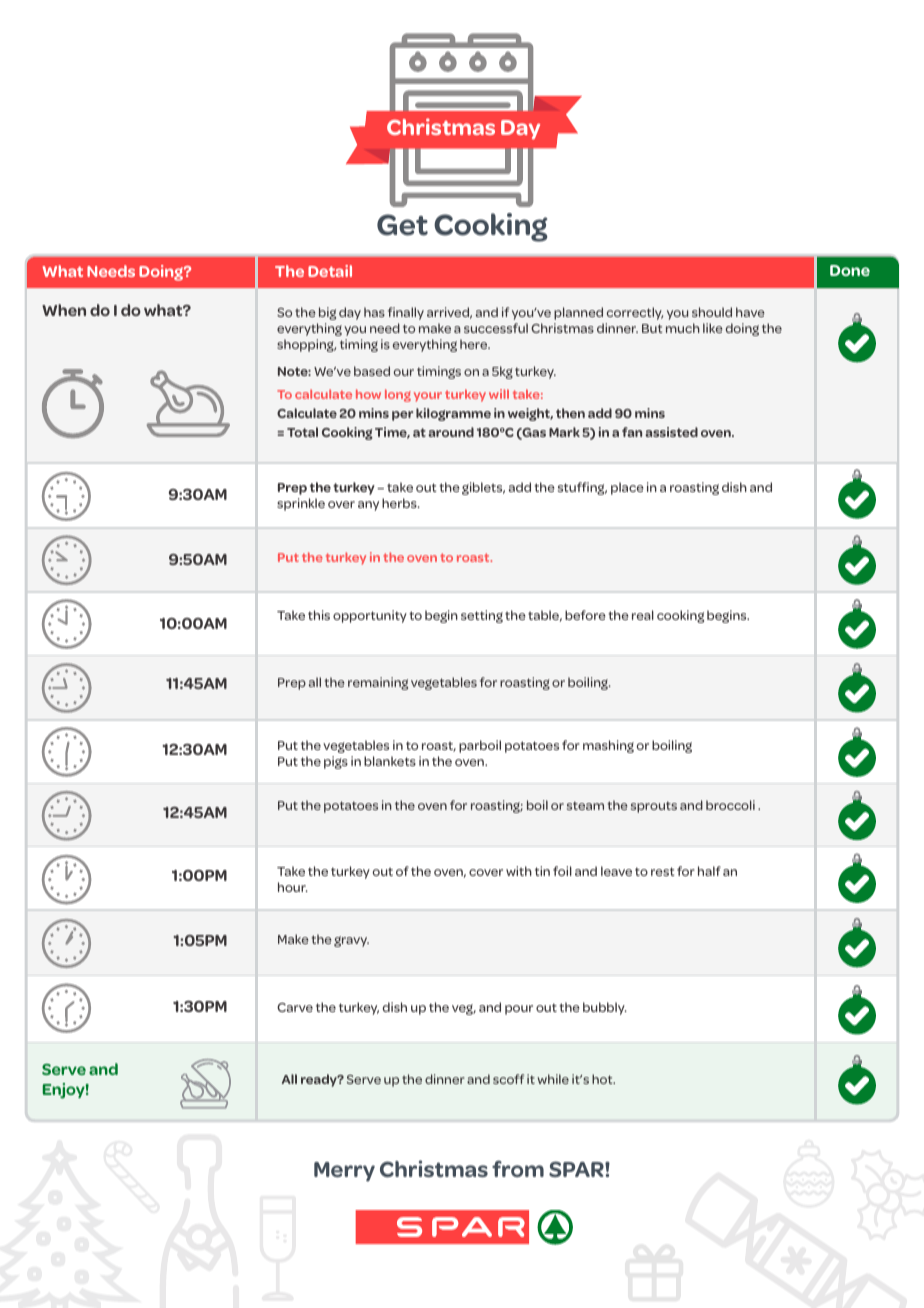 The height and width of the image is (1308, 924). What do you see at coordinates (293, 887) in the image?
I see `hour` at bounding box center [293, 887].
